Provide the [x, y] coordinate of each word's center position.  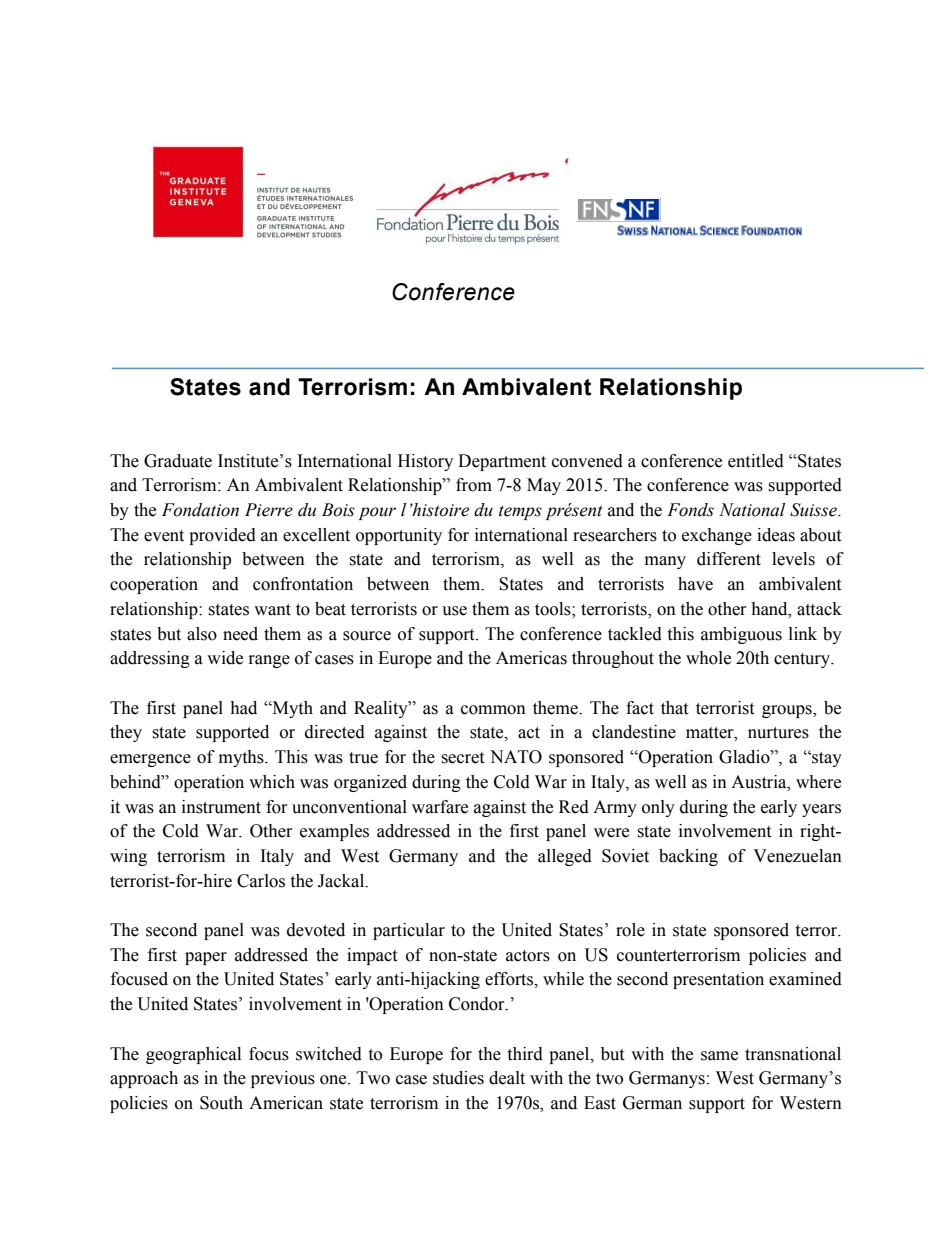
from [474, 485]
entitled [756, 461]
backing [688, 857]
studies [458, 1078]
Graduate [178, 461]
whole [708, 658]
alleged [565, 857]
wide [225, 658]
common [493, 710]
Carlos [261, 881]
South [221, 1103]
